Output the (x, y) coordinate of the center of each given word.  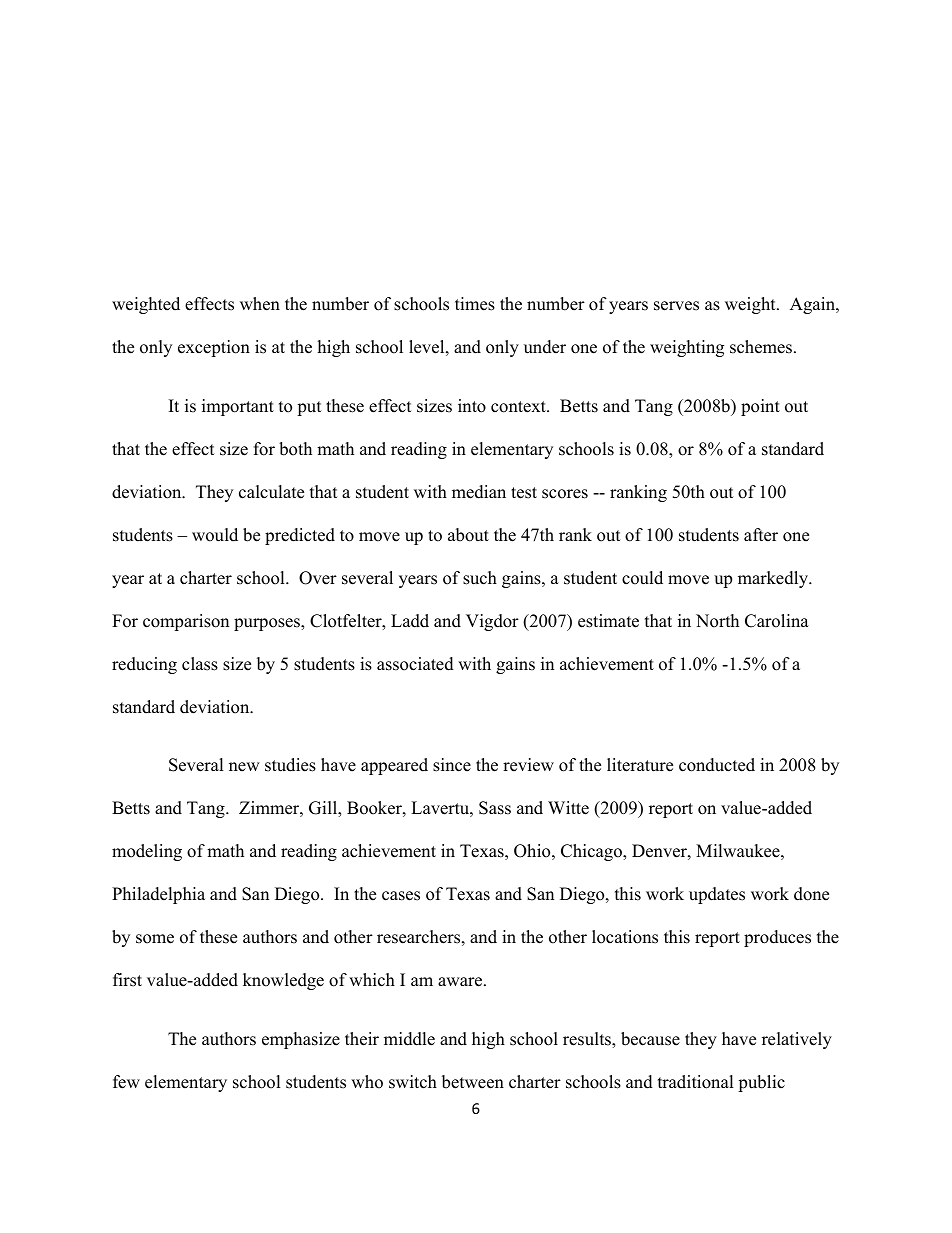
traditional (696, 1082)
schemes (761, 347)
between (473, 1082)
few (126, 1082)
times (475, 304)
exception (214, 348)
